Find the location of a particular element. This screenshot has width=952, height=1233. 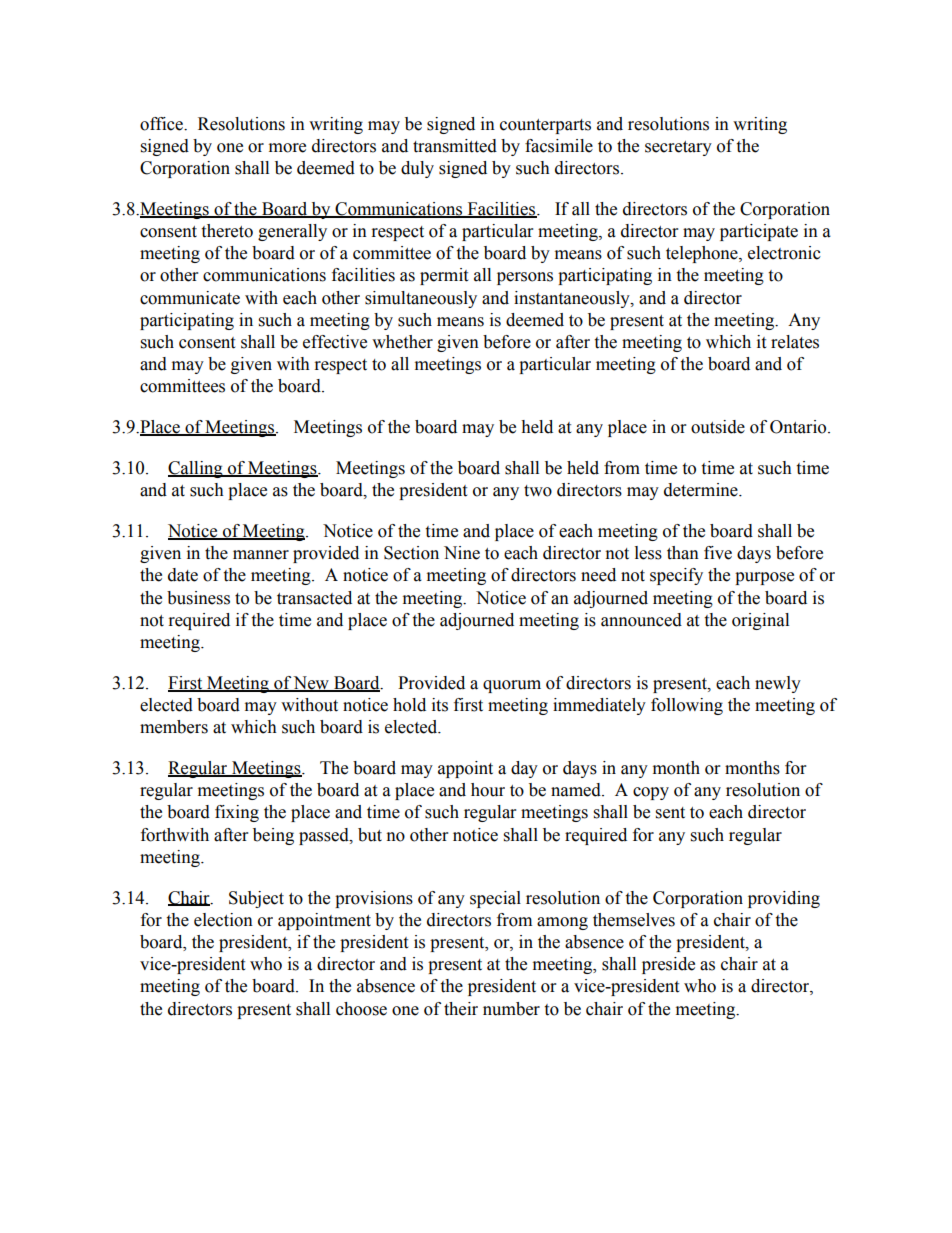

Nine is located at coordinates (462, 553).
